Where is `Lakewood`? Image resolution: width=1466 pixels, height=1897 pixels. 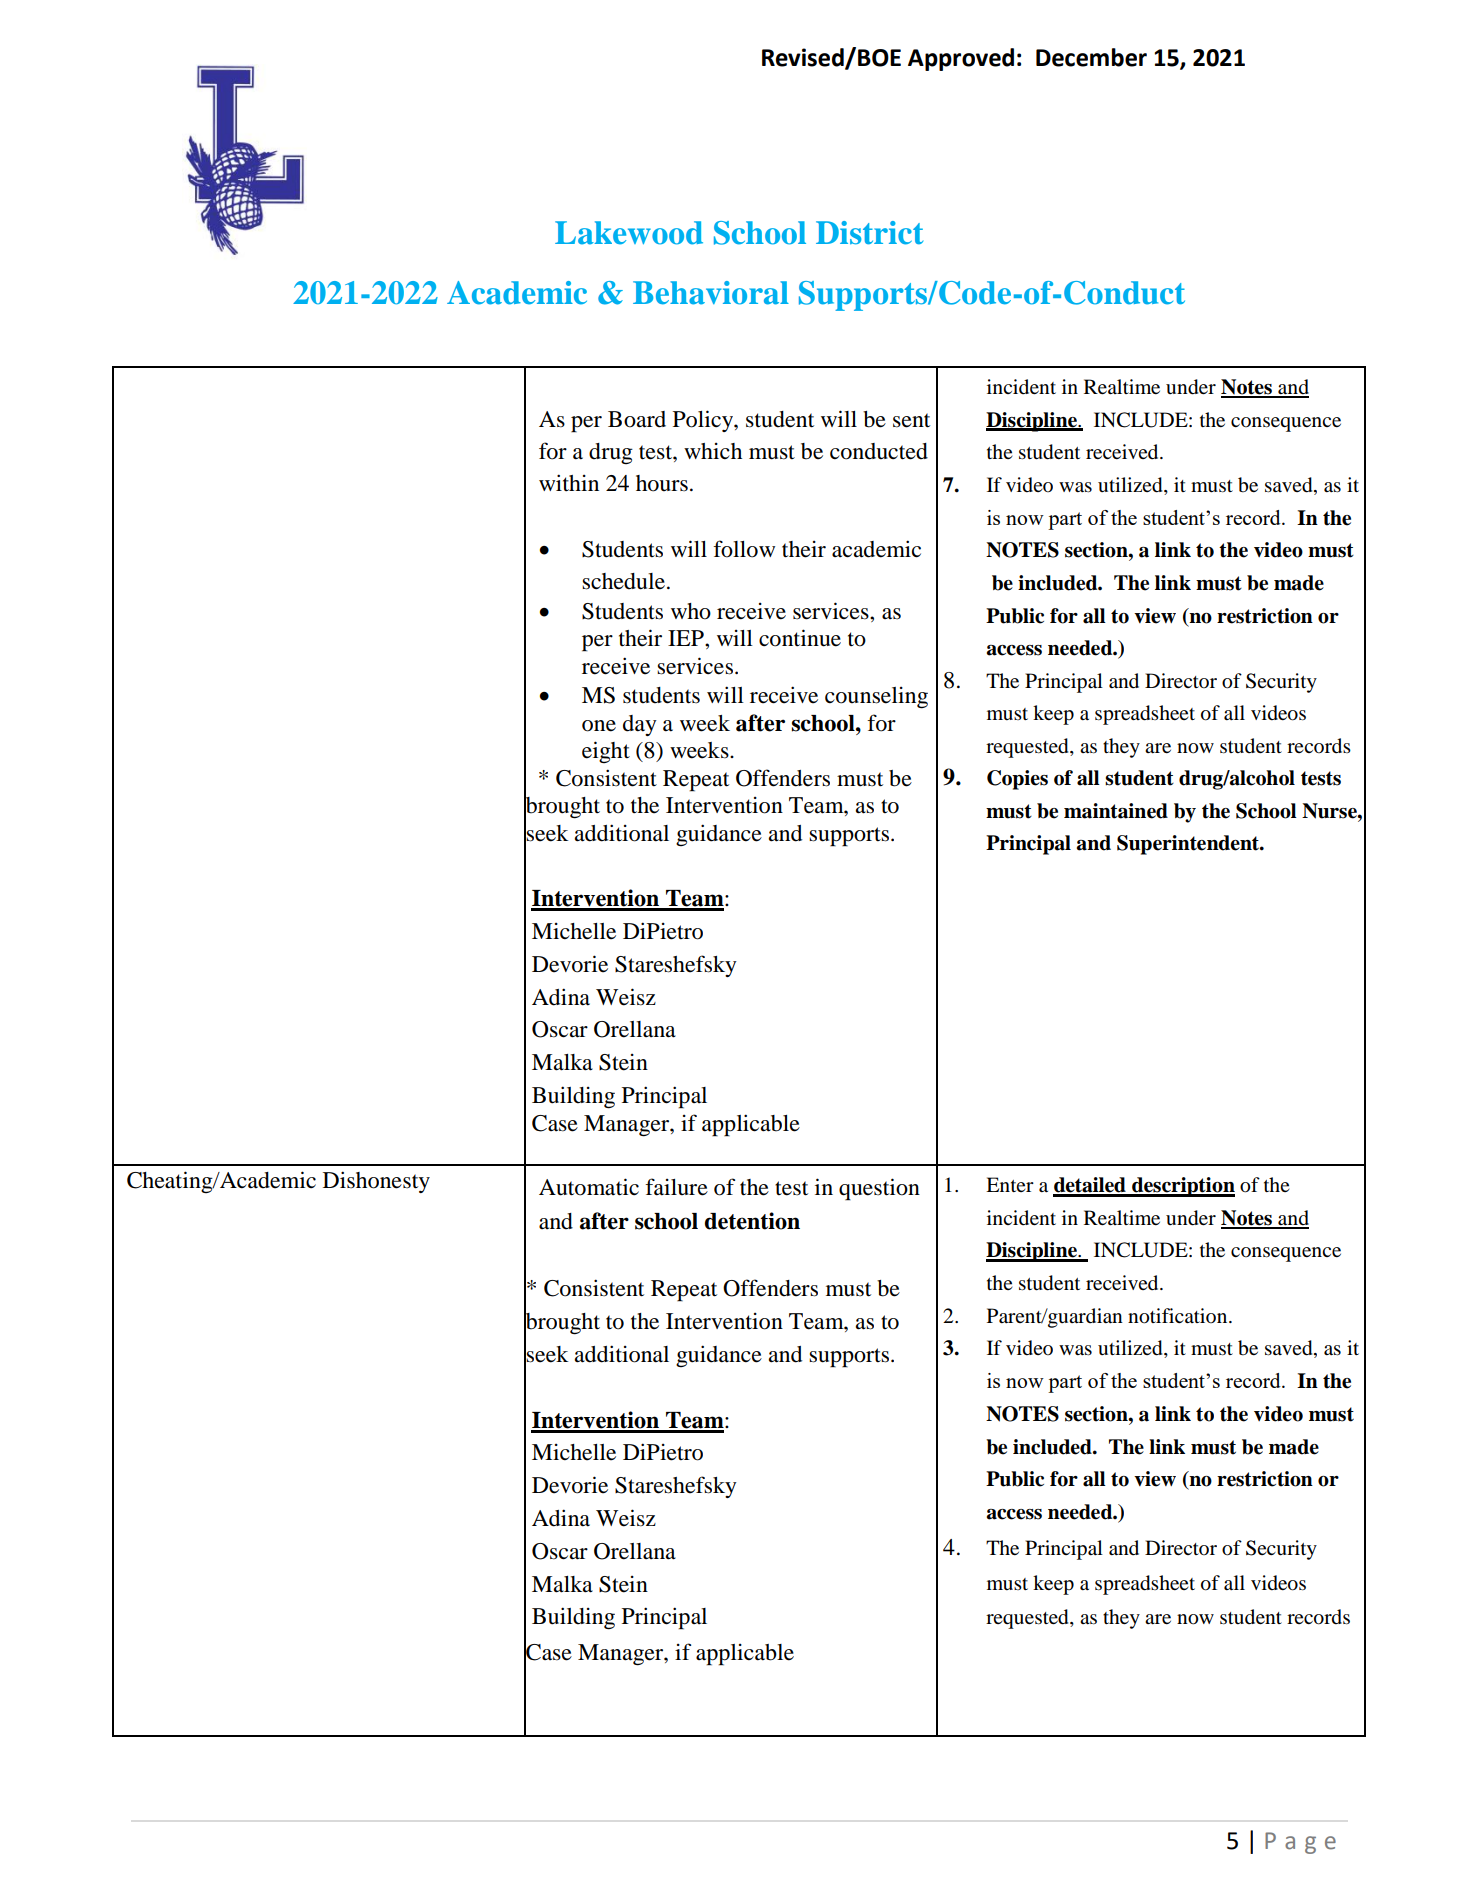 Lakewood is located at coordinates (629, 233).
